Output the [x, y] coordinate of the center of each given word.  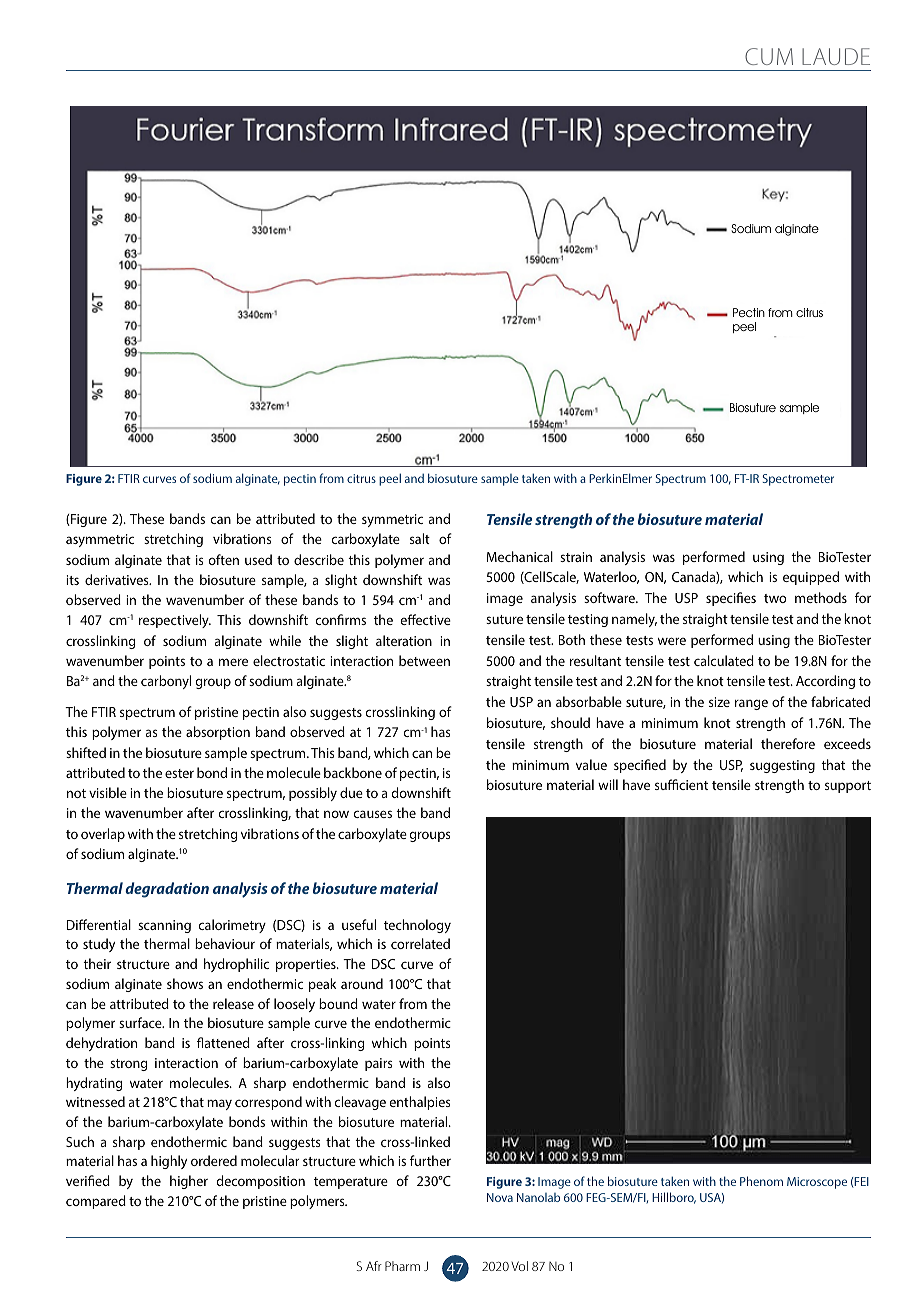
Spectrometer [798, 480]
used [258, 559]
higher [189, 1182]
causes [373, 814]
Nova [500, 1197]
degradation [167, 890]
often [224, 559]
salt [420, 538]
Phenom [761, 1181]
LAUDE [836, 56]
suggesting [782, 766]
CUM [769, 56]
